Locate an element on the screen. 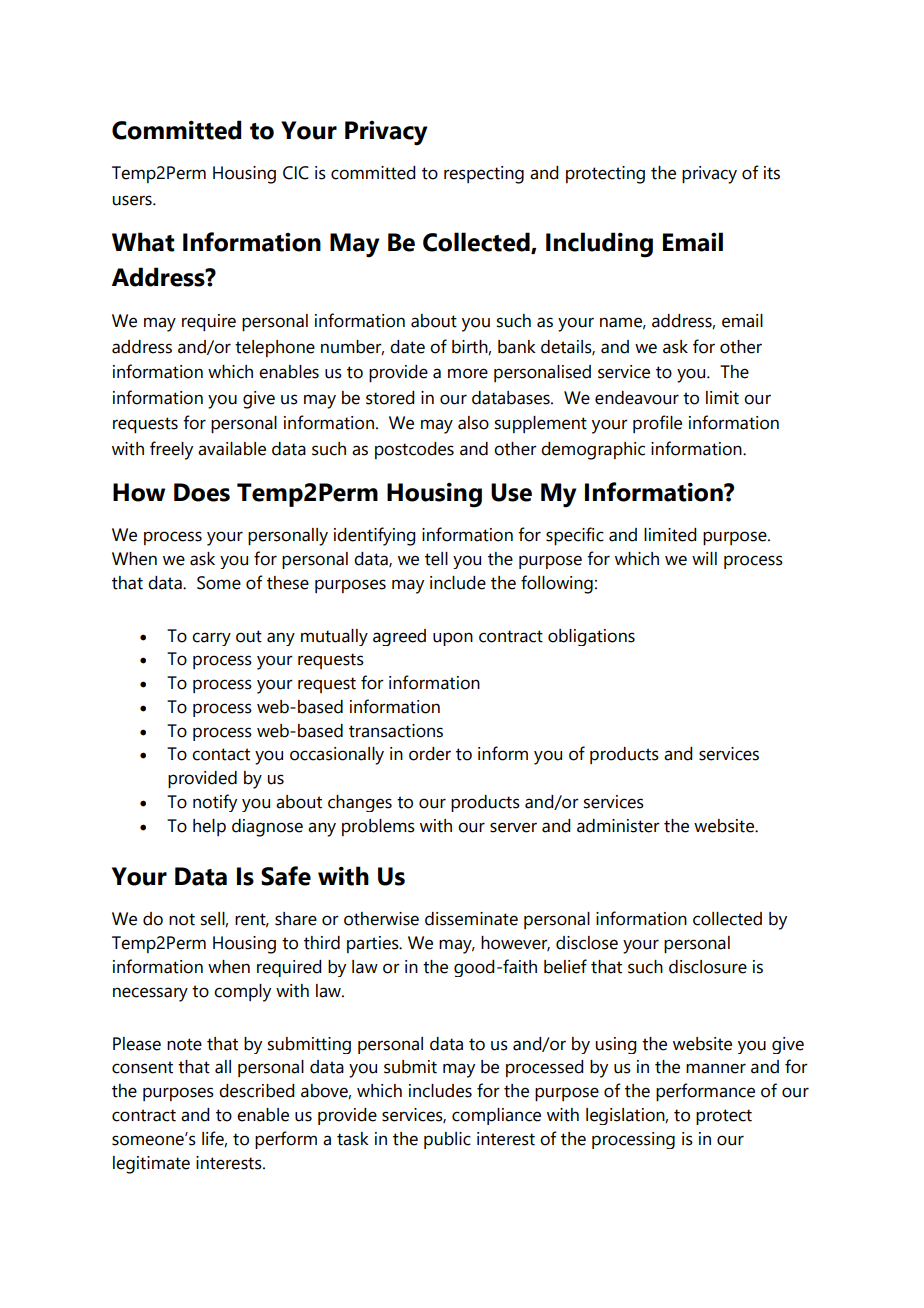  Safe is located at coordinates (286, 876).
